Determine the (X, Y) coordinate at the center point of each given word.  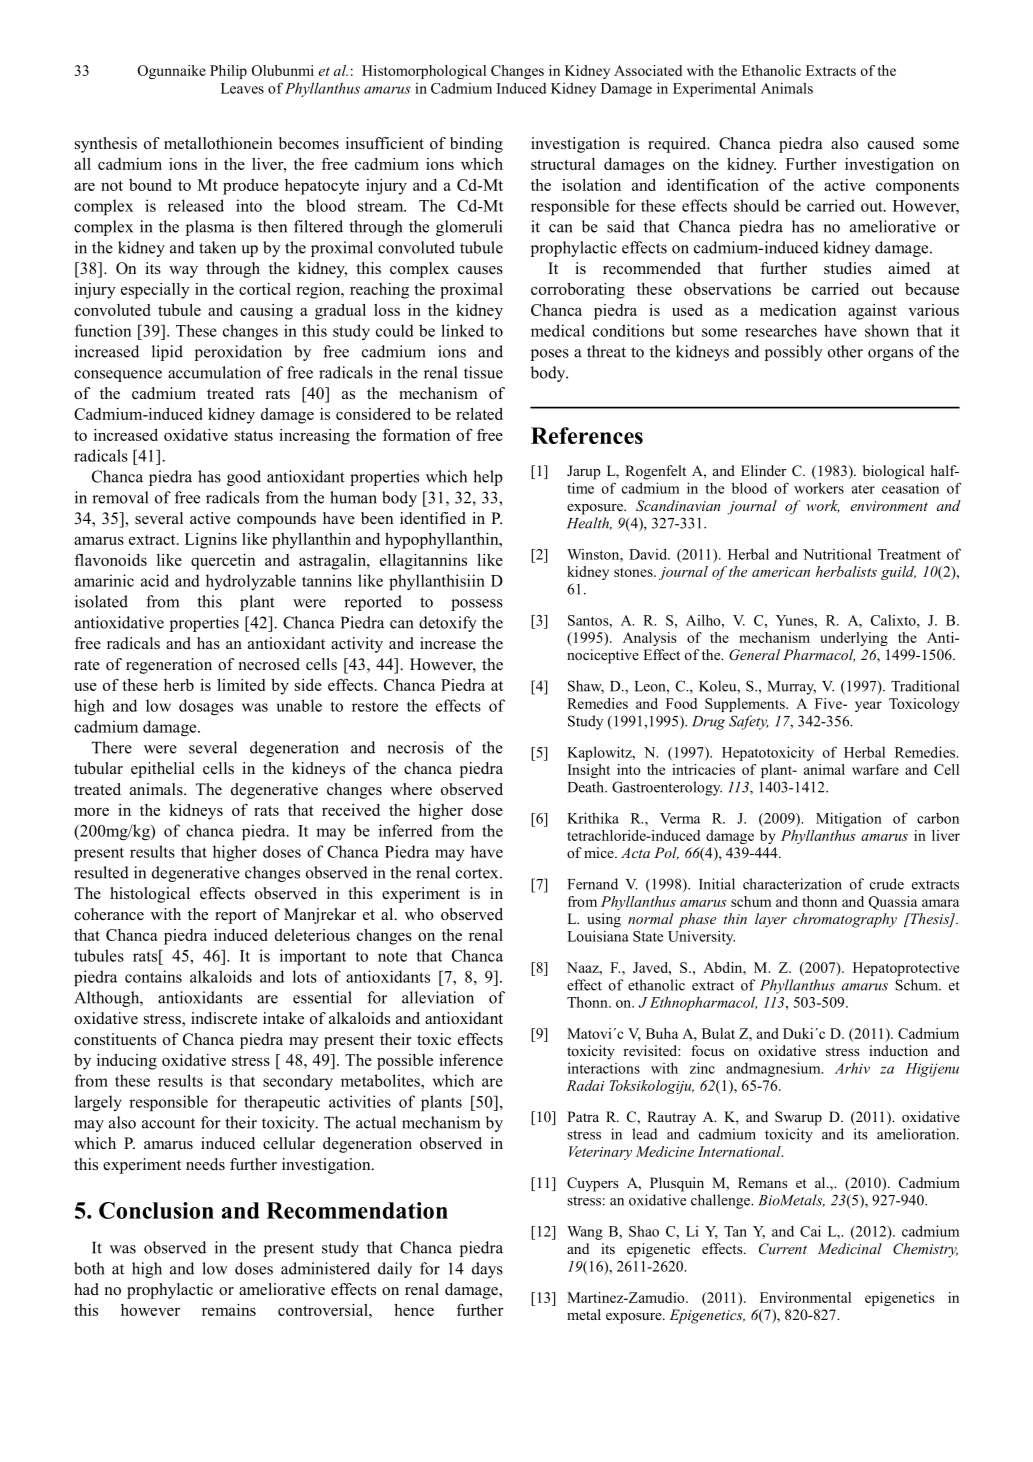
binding (476, 145)
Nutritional (837, 554)
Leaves (242, 88)
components (917, 187)
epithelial (163, 770)
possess (477, 605)
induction (898, 1050)
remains (229, 1310)
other (845, 351)
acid (155, 580)
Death (587, 787)
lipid (167, 353)
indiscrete (224, 1018)
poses (550, 355)
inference (471, 1059)
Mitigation (849, 819)
